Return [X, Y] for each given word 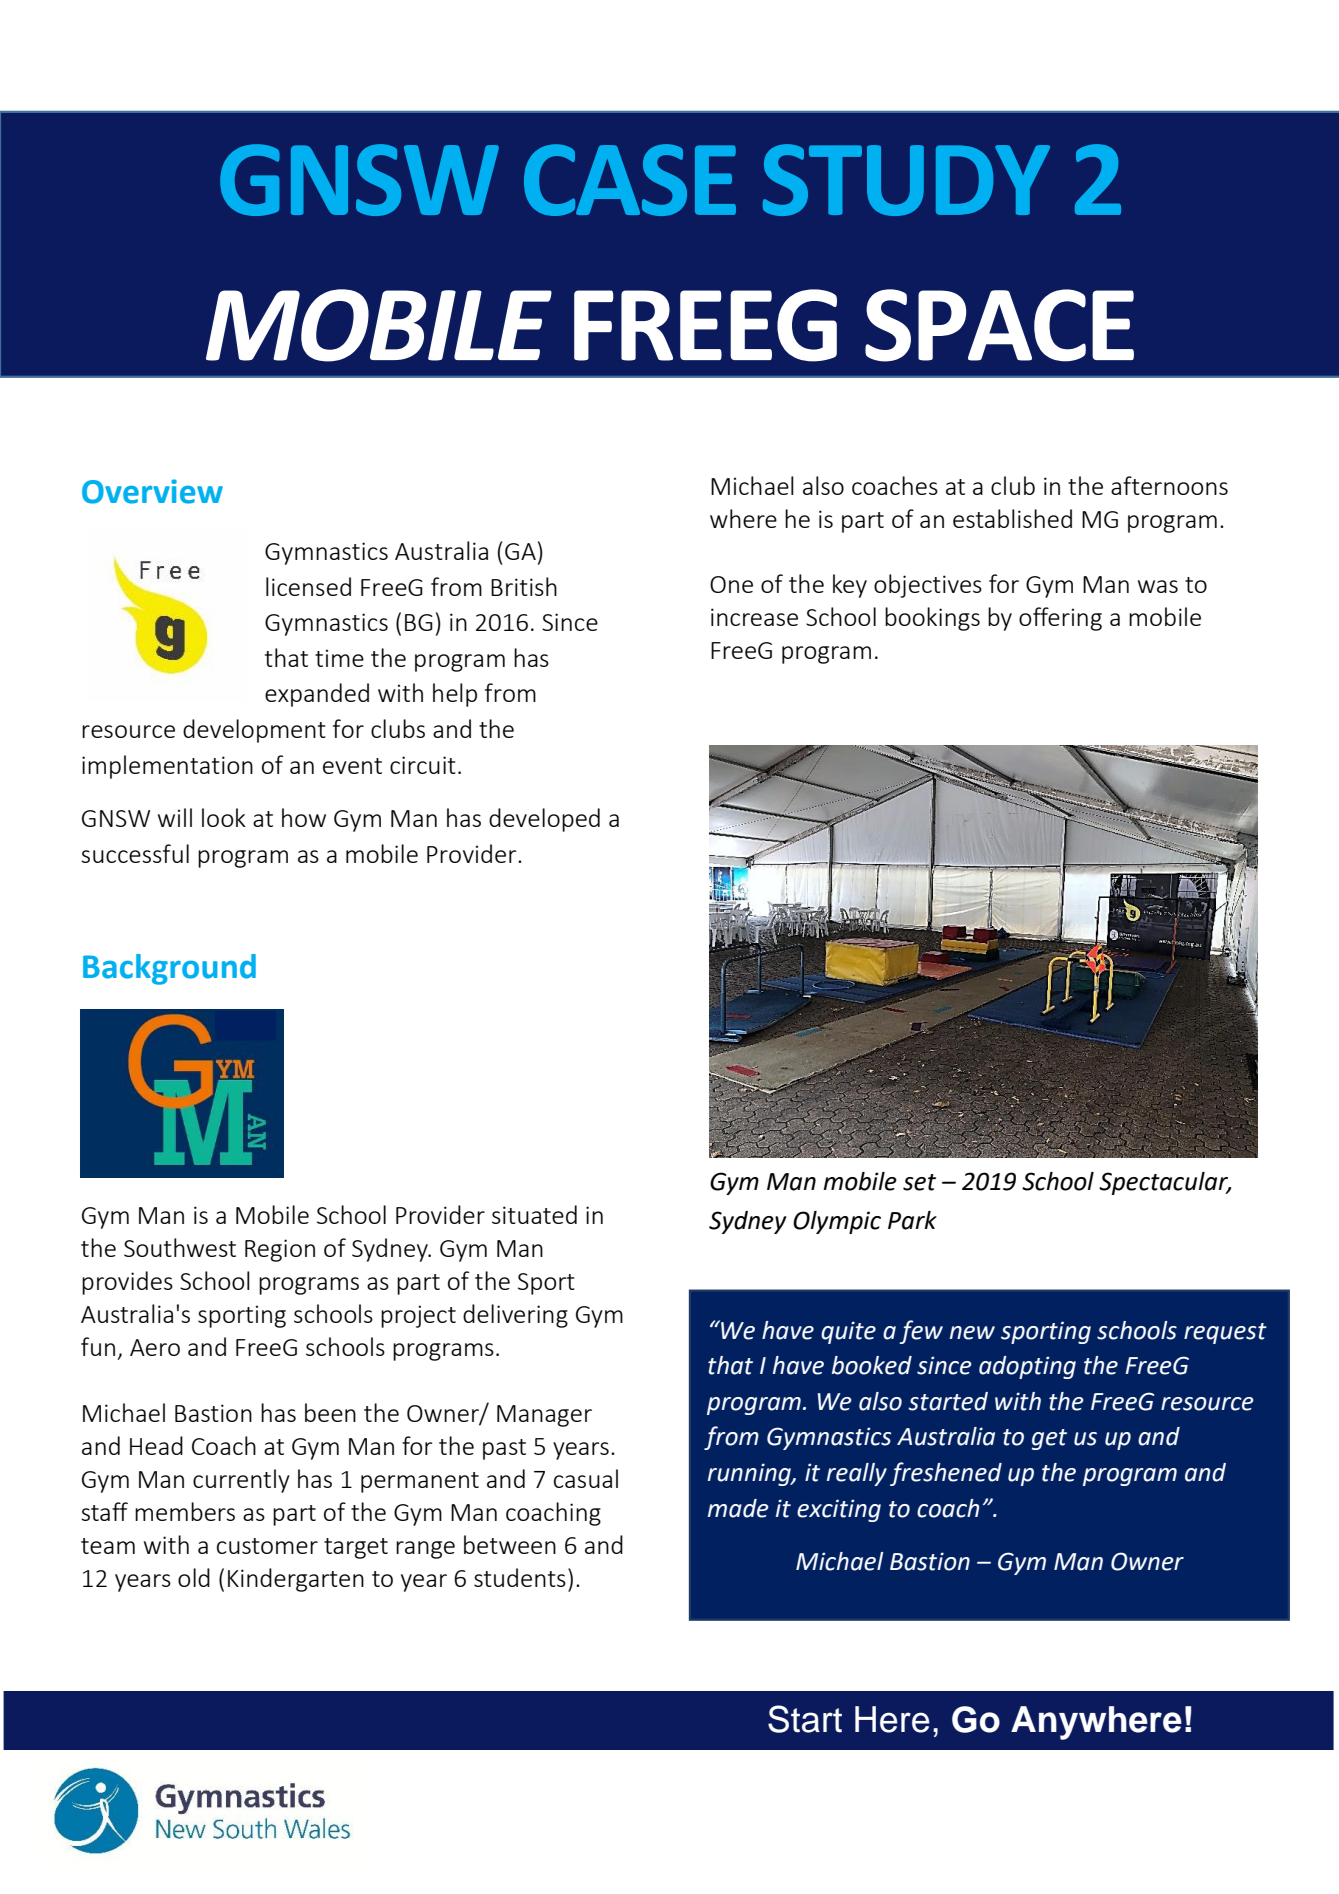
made [738, 1508]
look [224, 817]
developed [544, 820]
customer [267, 1546]
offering [1060, 619]
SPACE [999, 325]
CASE [630, 180]
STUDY [906, 180]
